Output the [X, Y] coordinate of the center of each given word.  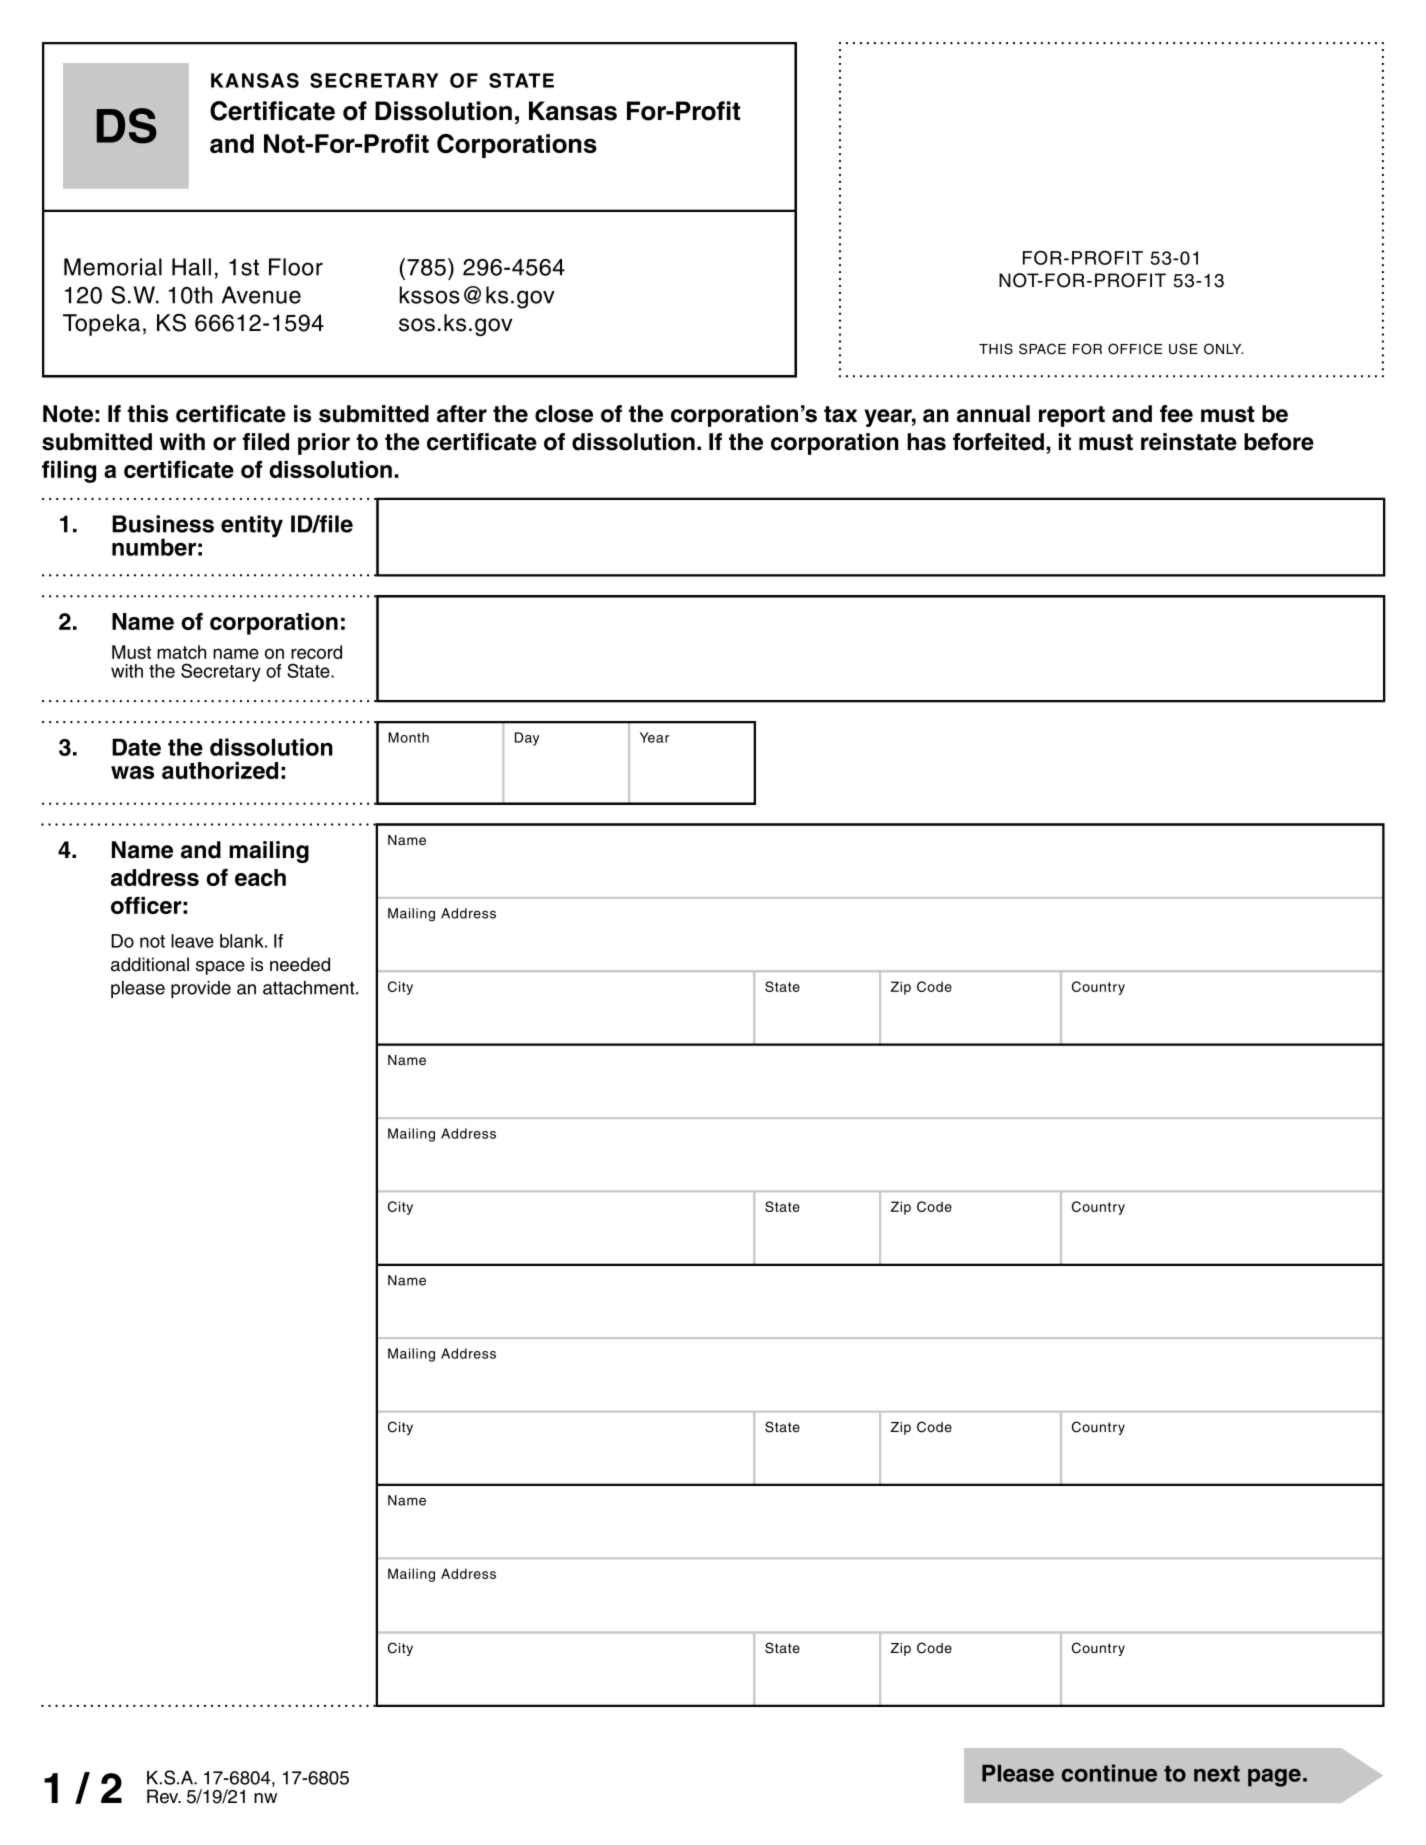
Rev [164, 1796]
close [564, 414]
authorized [220, 770]
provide [201, 989]
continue [1109, 1773]
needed [300, 964]
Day [527, 739]
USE [1183, 349]
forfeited [1000, 442]
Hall [191, 267]
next [1217, 1773]
